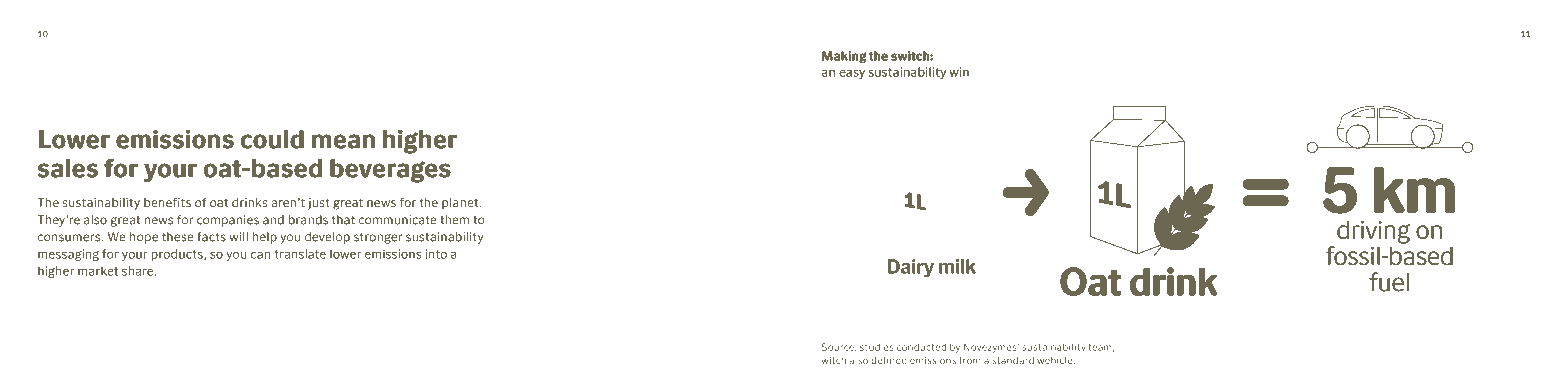  What do you see at coordinates (921, 347) in the screenshot?
I see `conducted` at bounding box center [921, 347].
